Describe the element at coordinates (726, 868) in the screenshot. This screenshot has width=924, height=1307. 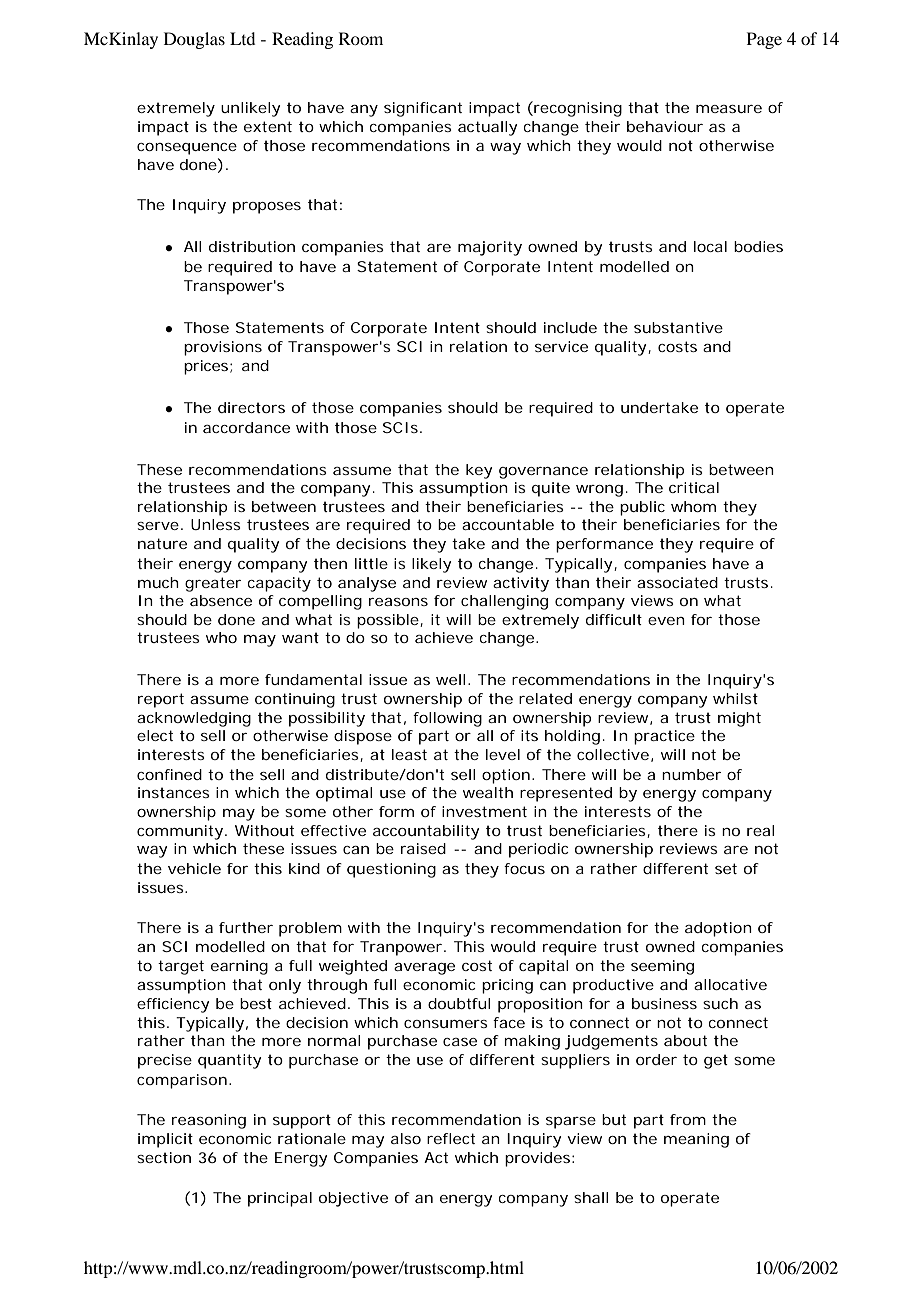
I see `set` at that location.
